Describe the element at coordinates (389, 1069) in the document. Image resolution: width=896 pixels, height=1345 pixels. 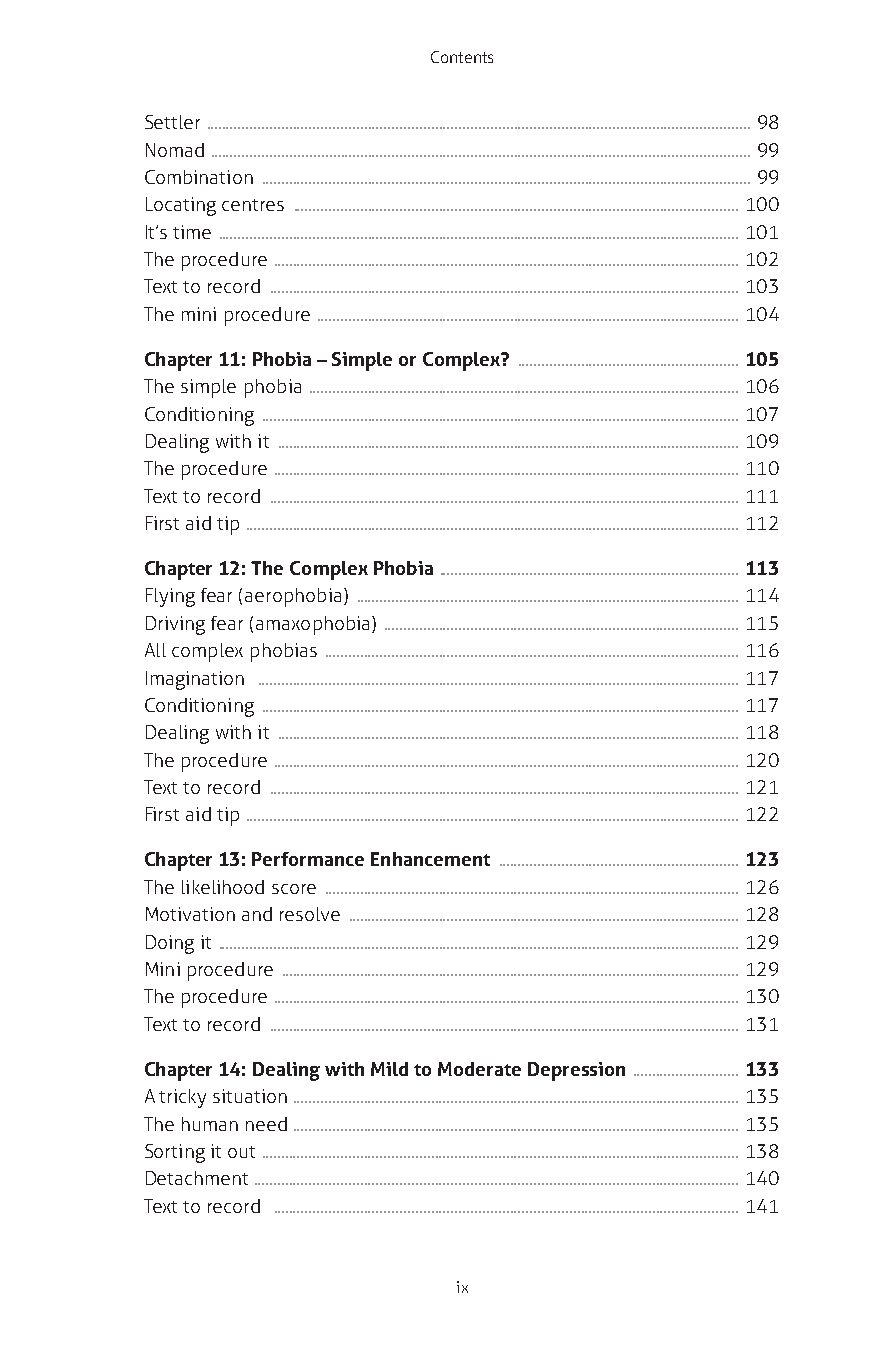
I see `Mild` at that location.
